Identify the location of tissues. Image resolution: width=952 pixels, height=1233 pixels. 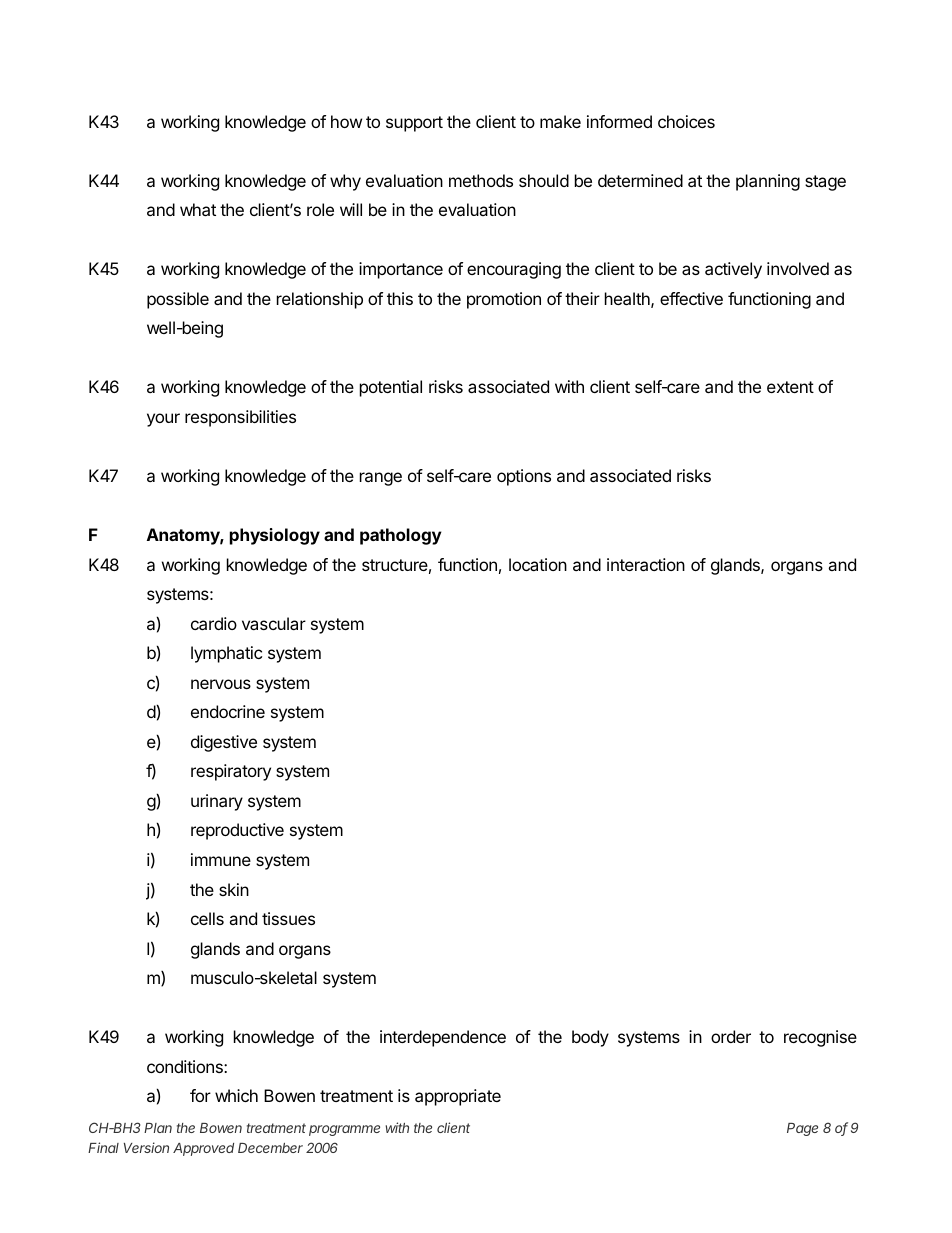
(288, 918).
